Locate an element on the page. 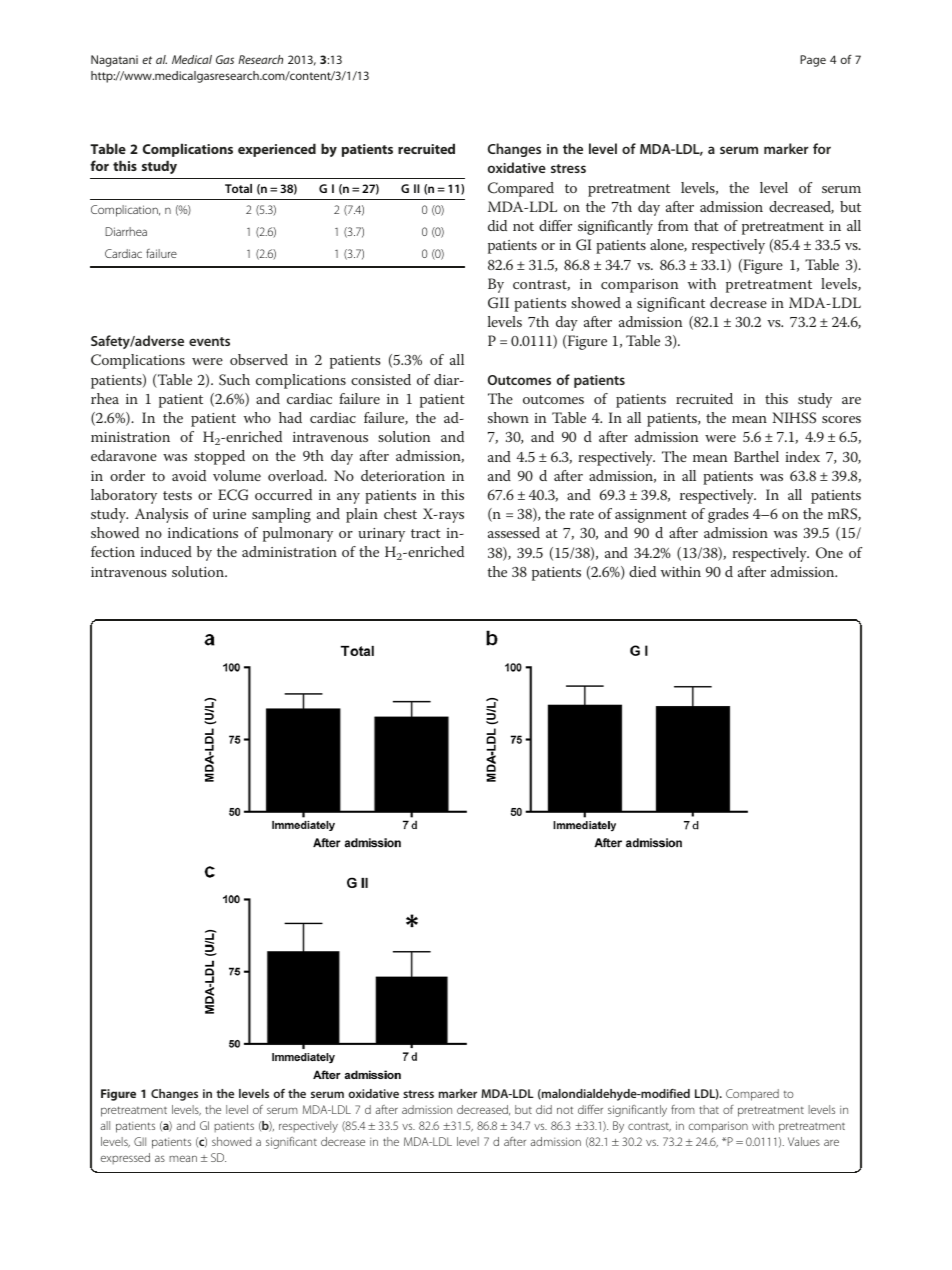 Image resolution: width=952 pixels, height=1270 pixels. Page is located at coordinates (813, 61).
